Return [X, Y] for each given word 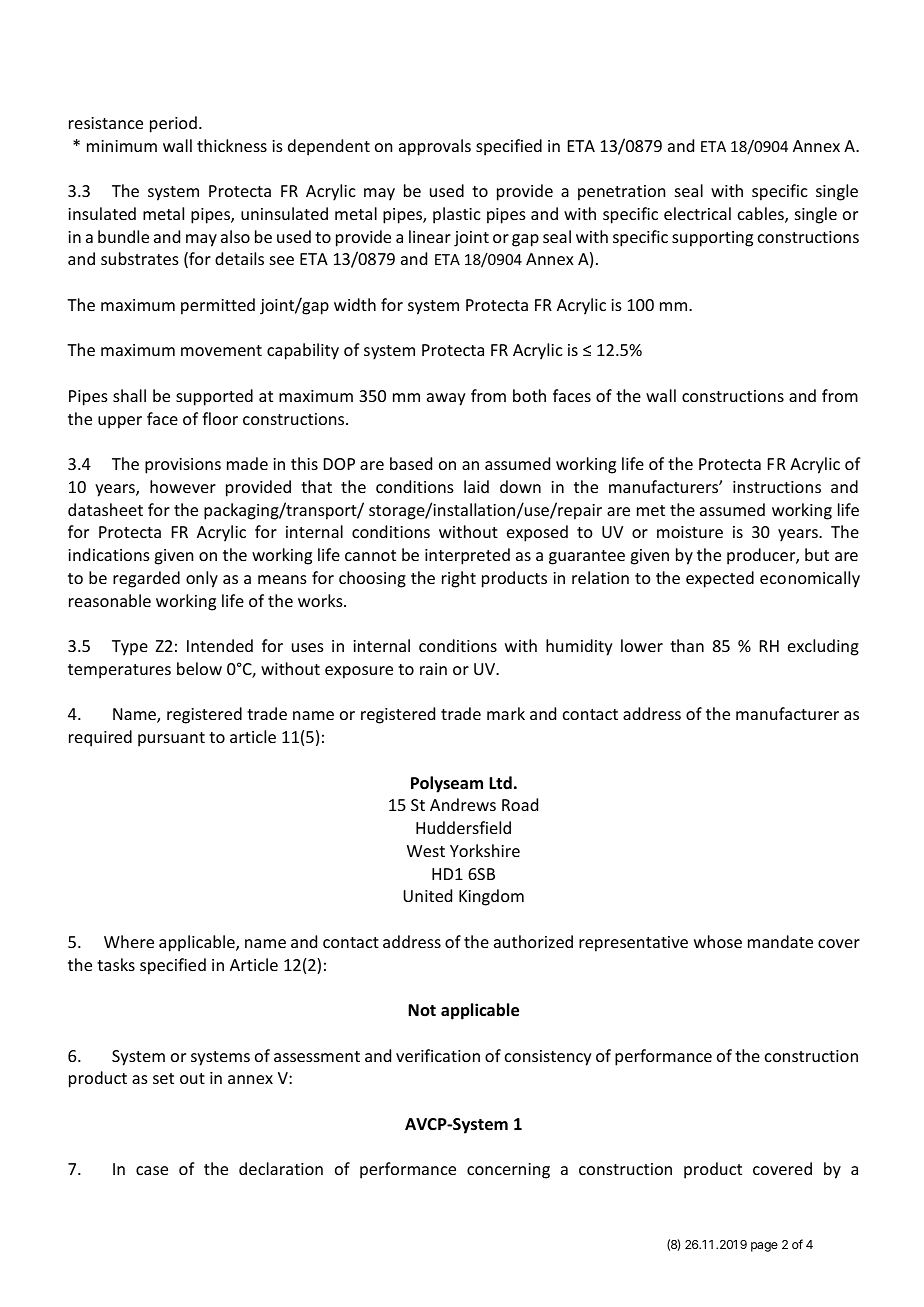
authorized [533, 941]
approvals [435, 147]
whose [718, 941]
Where [129, 941]
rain [433, 669]
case [152, 1170]
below [199, 668]
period [173, 124]
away [446, 399]
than [687, 645]
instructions [777, 487]
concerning [508, 1171]
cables [762, 215]
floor [220, 418]
